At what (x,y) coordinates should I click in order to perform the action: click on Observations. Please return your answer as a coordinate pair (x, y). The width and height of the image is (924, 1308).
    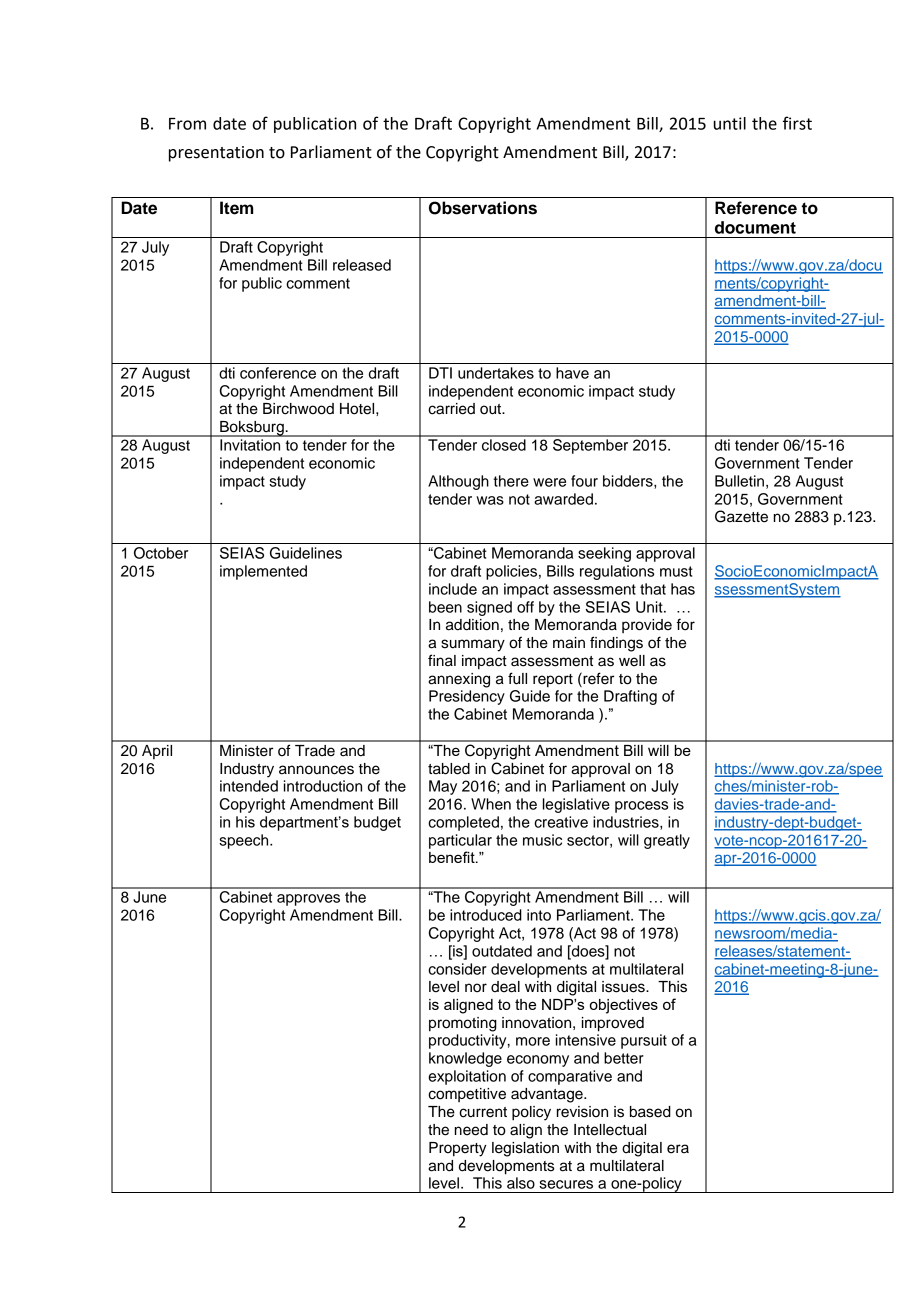
    Looking at the image, I should click on (483, 208).
